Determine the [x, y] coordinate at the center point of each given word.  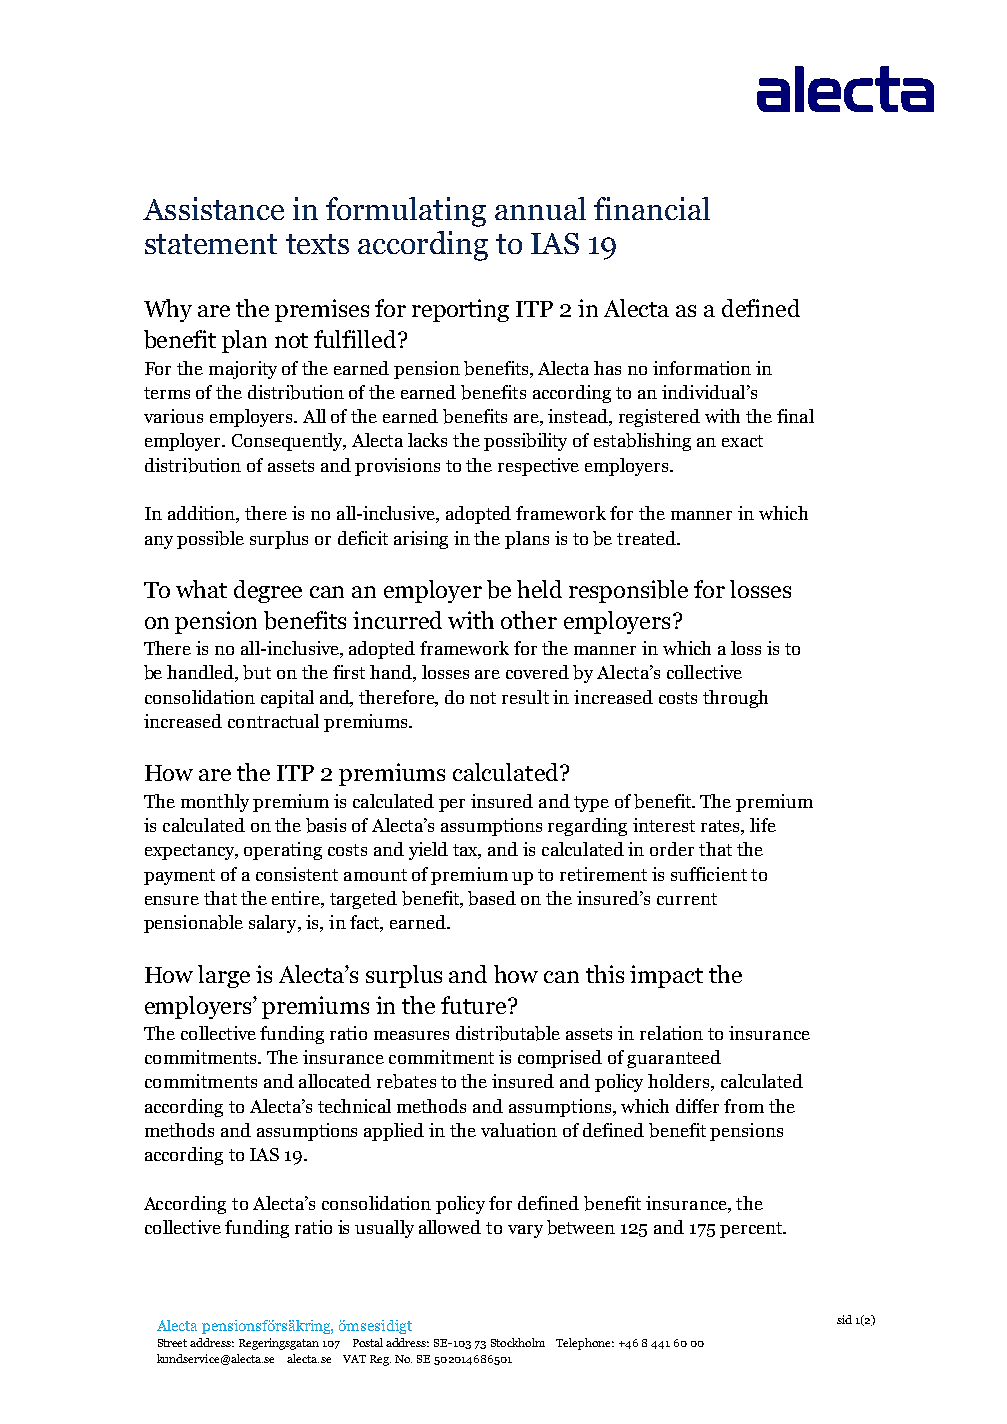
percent [752, 1230]
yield [428, 851]
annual [540, 208]
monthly [215, 803]
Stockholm [518, 1342]
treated [647, 538]
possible [210, 540]
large [224, 976]
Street [172, 1343]
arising [421, 540]
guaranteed [674, 1059]
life [763, 825]
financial [652, 208]
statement [211, 244]
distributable [508, 1033]
